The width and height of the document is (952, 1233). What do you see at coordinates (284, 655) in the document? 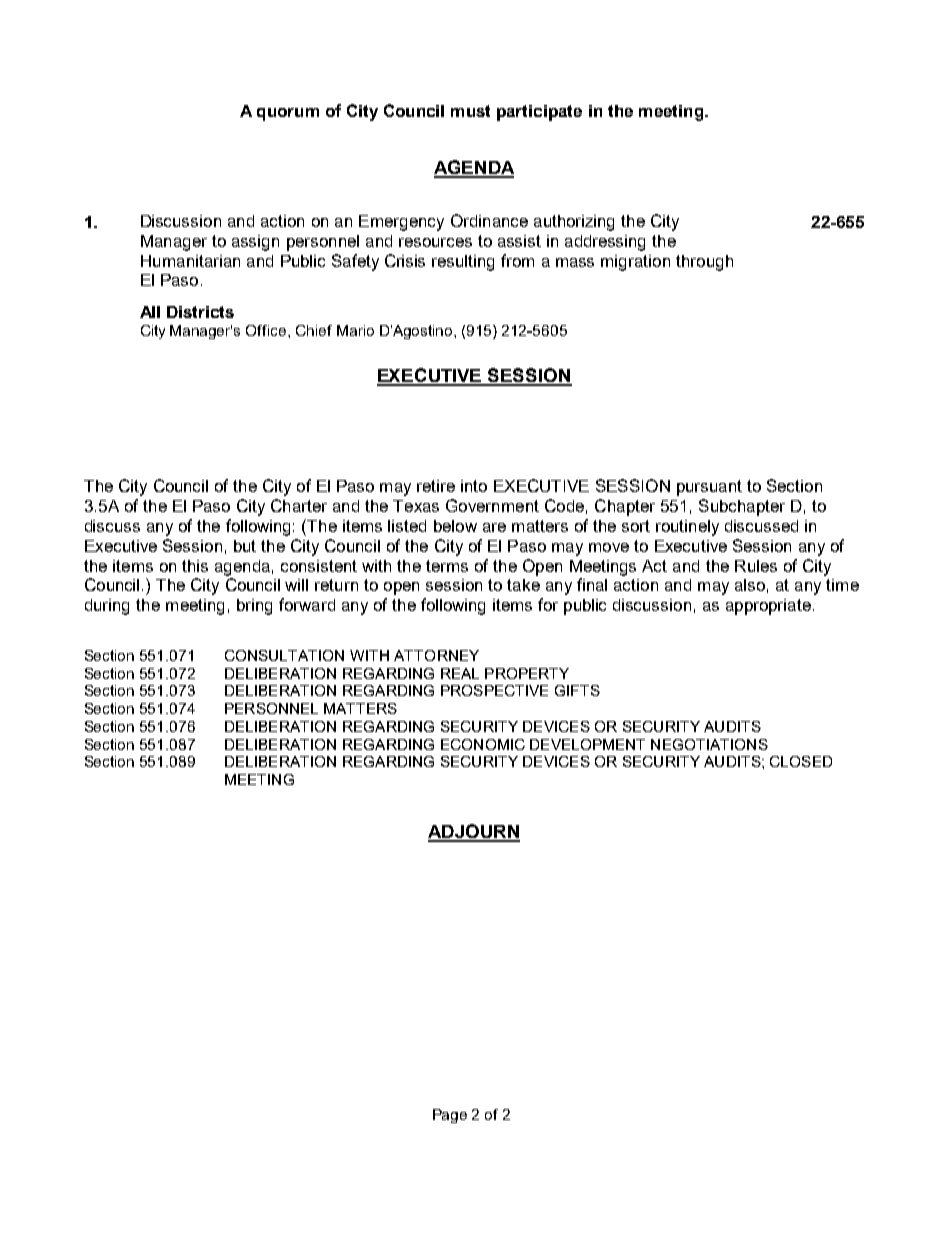
I see `CONSULTATION` at bounding box center [284, 655].
